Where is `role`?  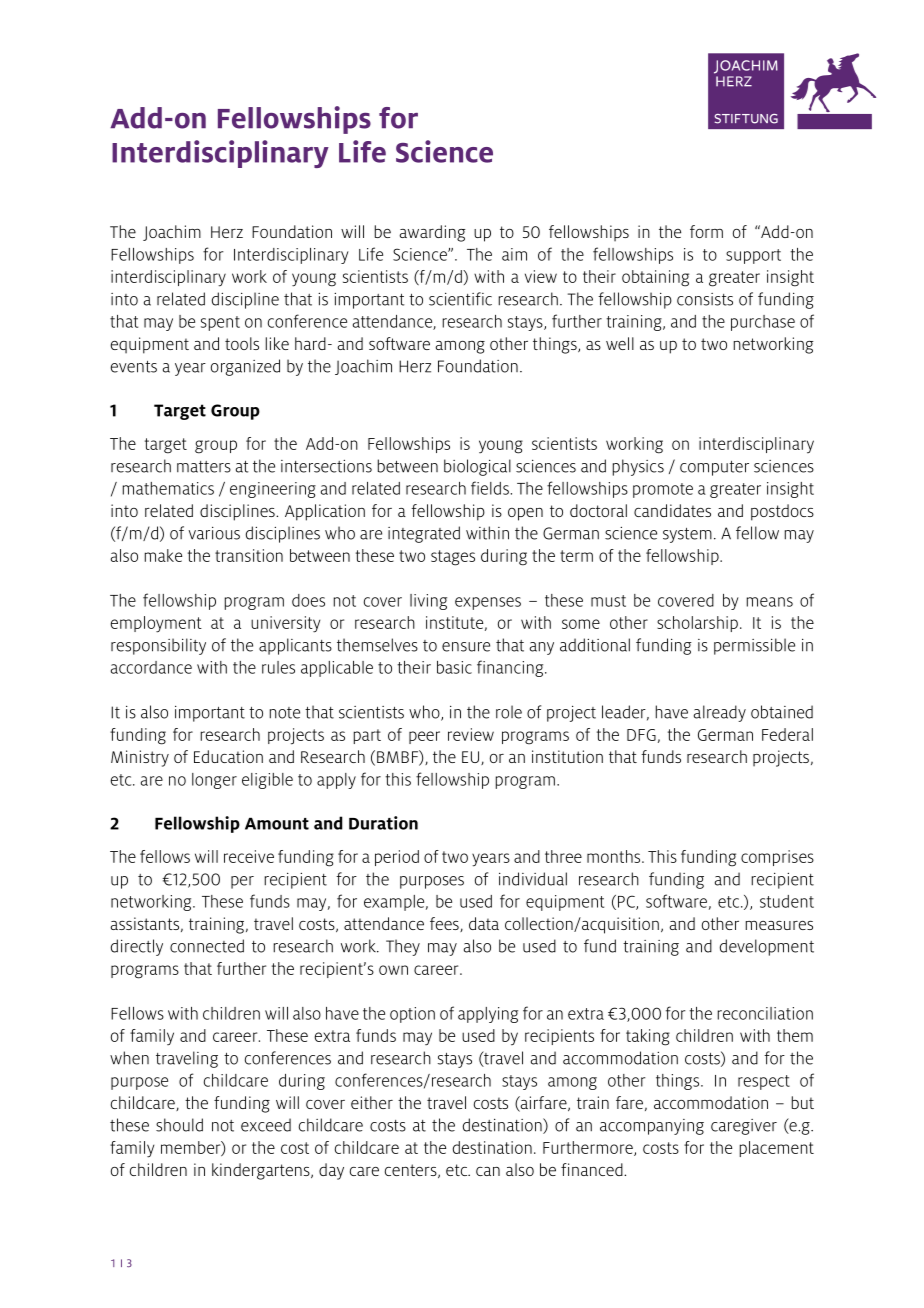 role is located at coordinates (509, 712).
